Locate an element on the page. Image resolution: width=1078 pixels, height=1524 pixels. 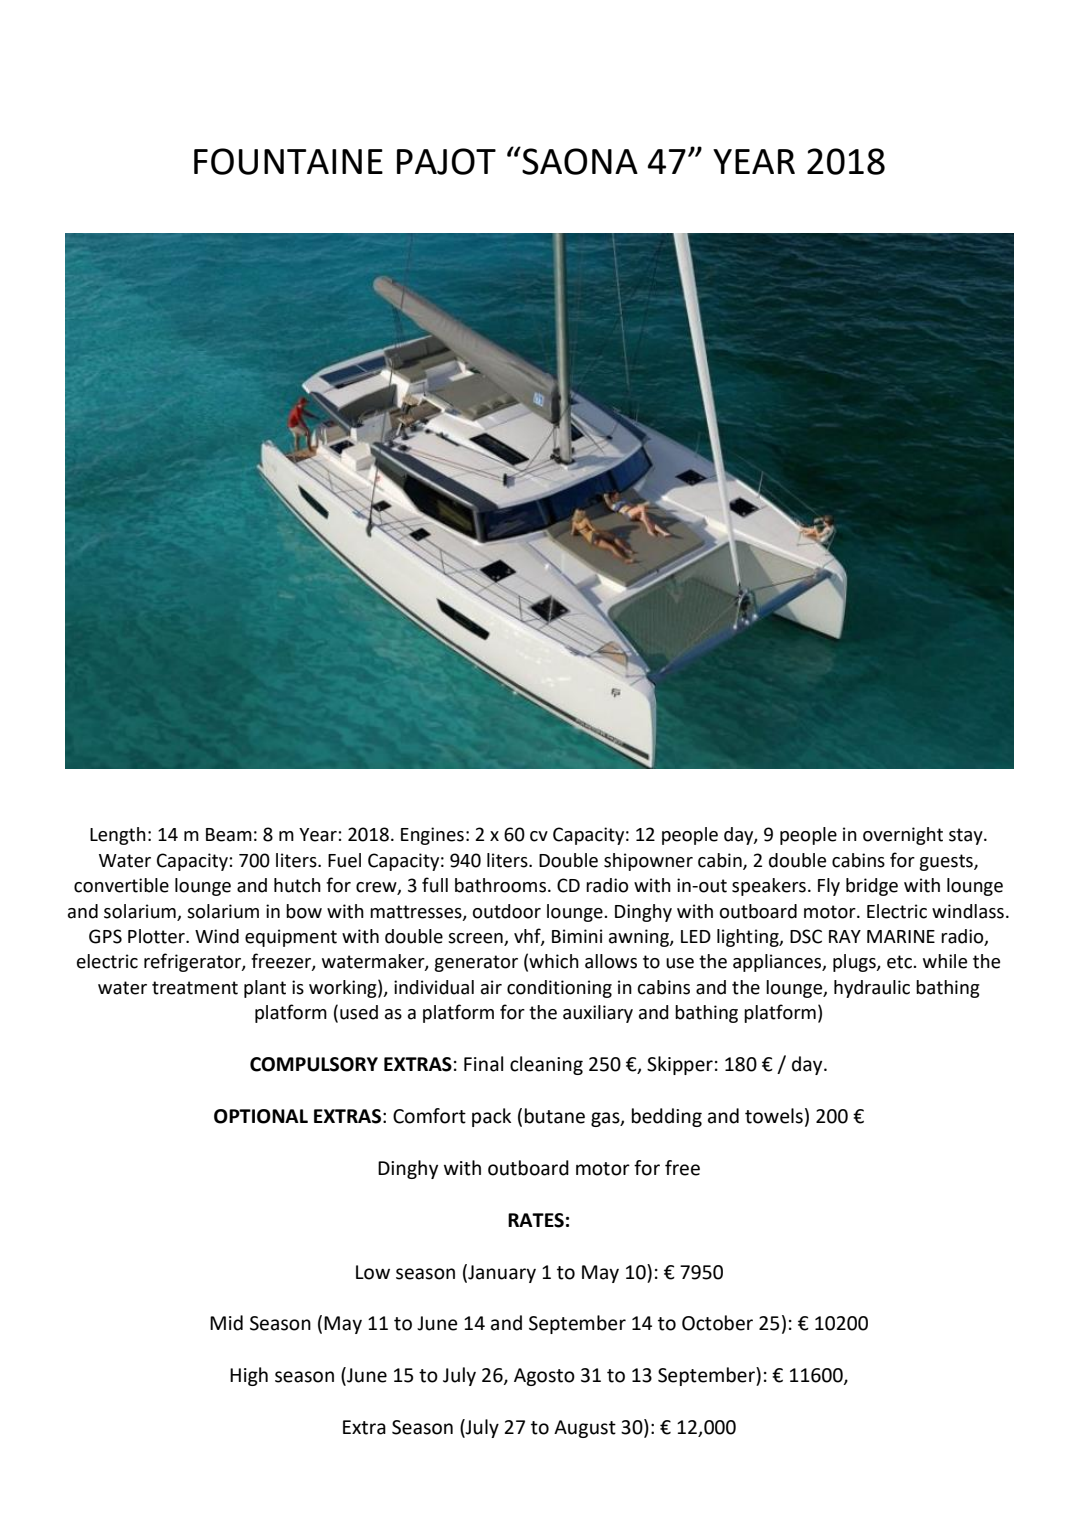
Agosto is located at coordinates (544, 1377).
